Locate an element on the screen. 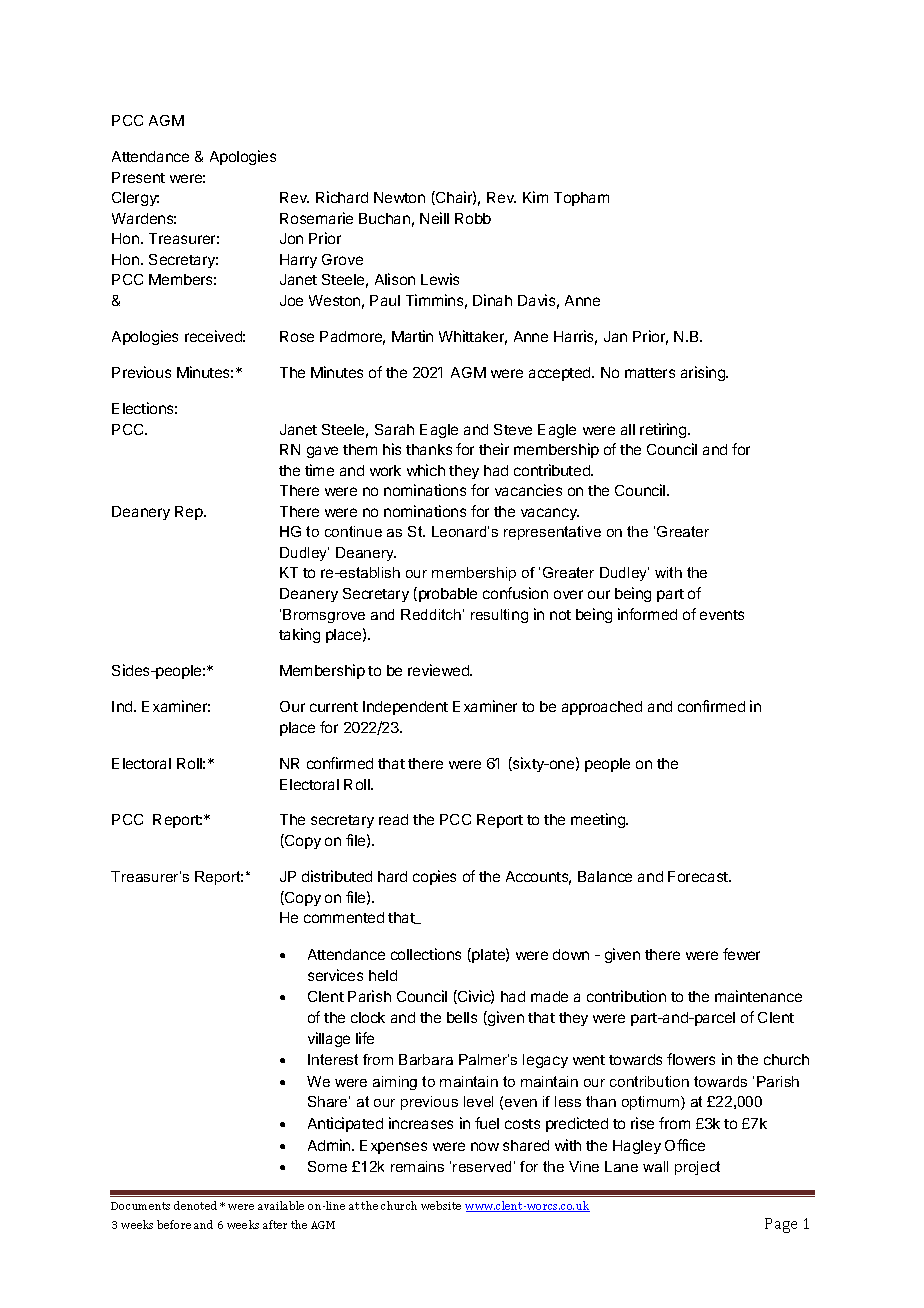  Topham is located at coordinates (581, 199).
